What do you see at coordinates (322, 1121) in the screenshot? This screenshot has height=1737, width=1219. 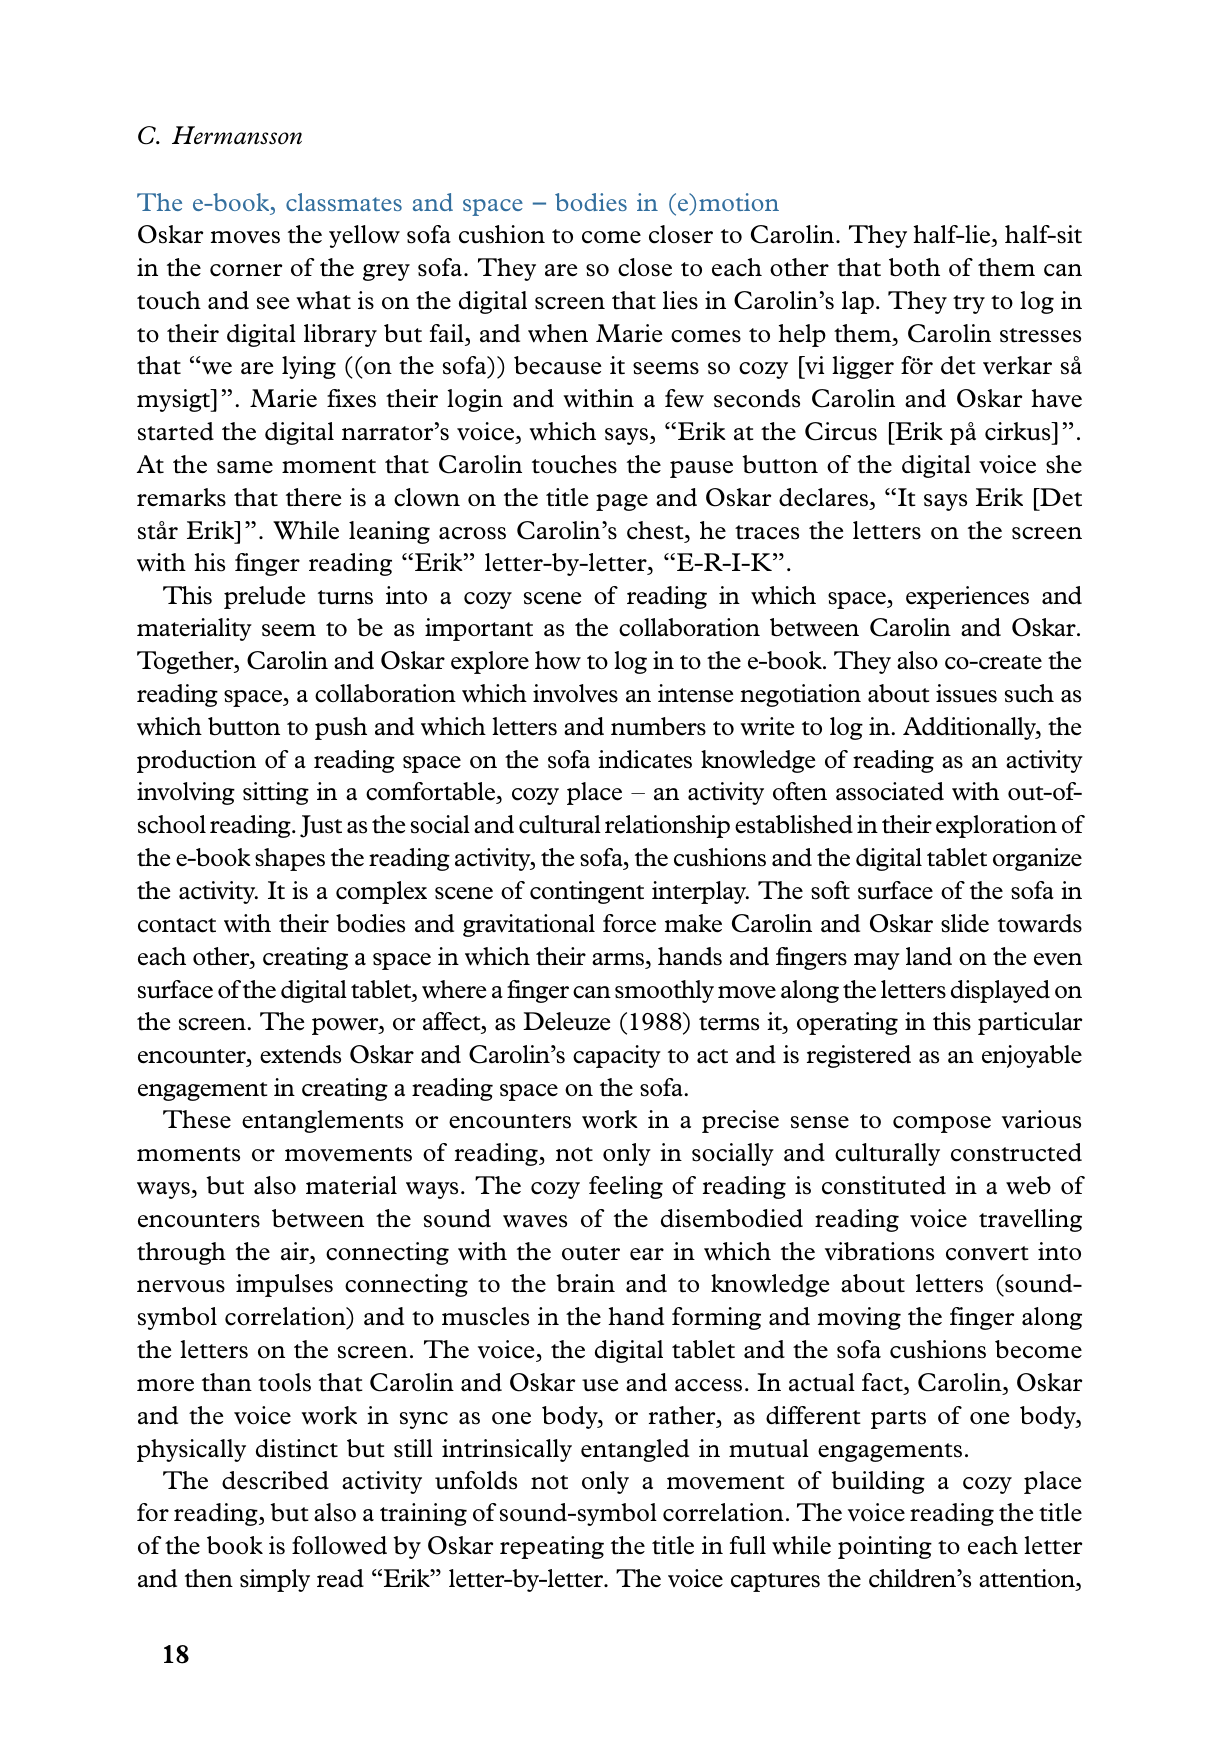 I see `entanglements` at bounding box center [322, 1121].
